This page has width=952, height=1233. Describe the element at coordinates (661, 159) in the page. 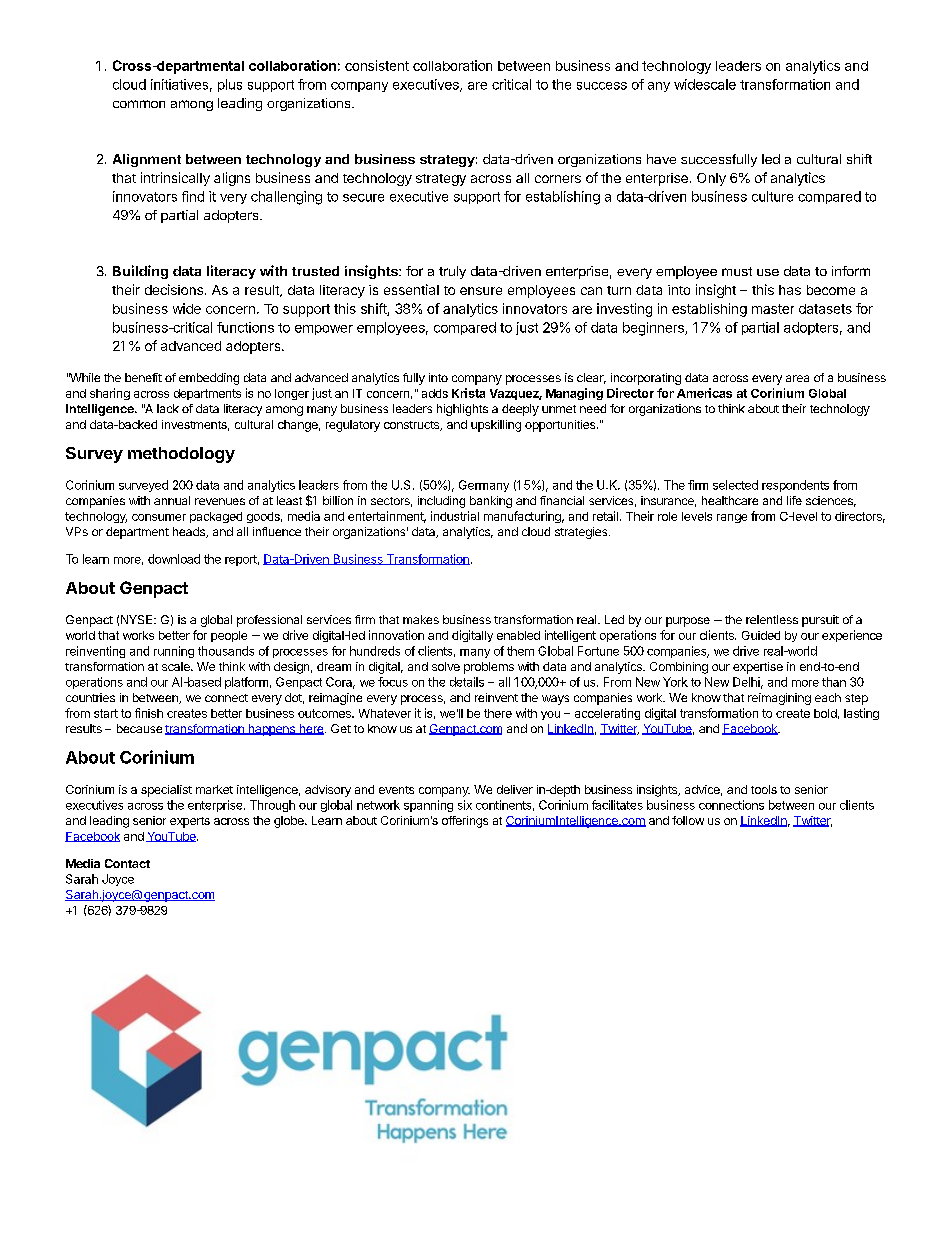

I see `have` at that location.
